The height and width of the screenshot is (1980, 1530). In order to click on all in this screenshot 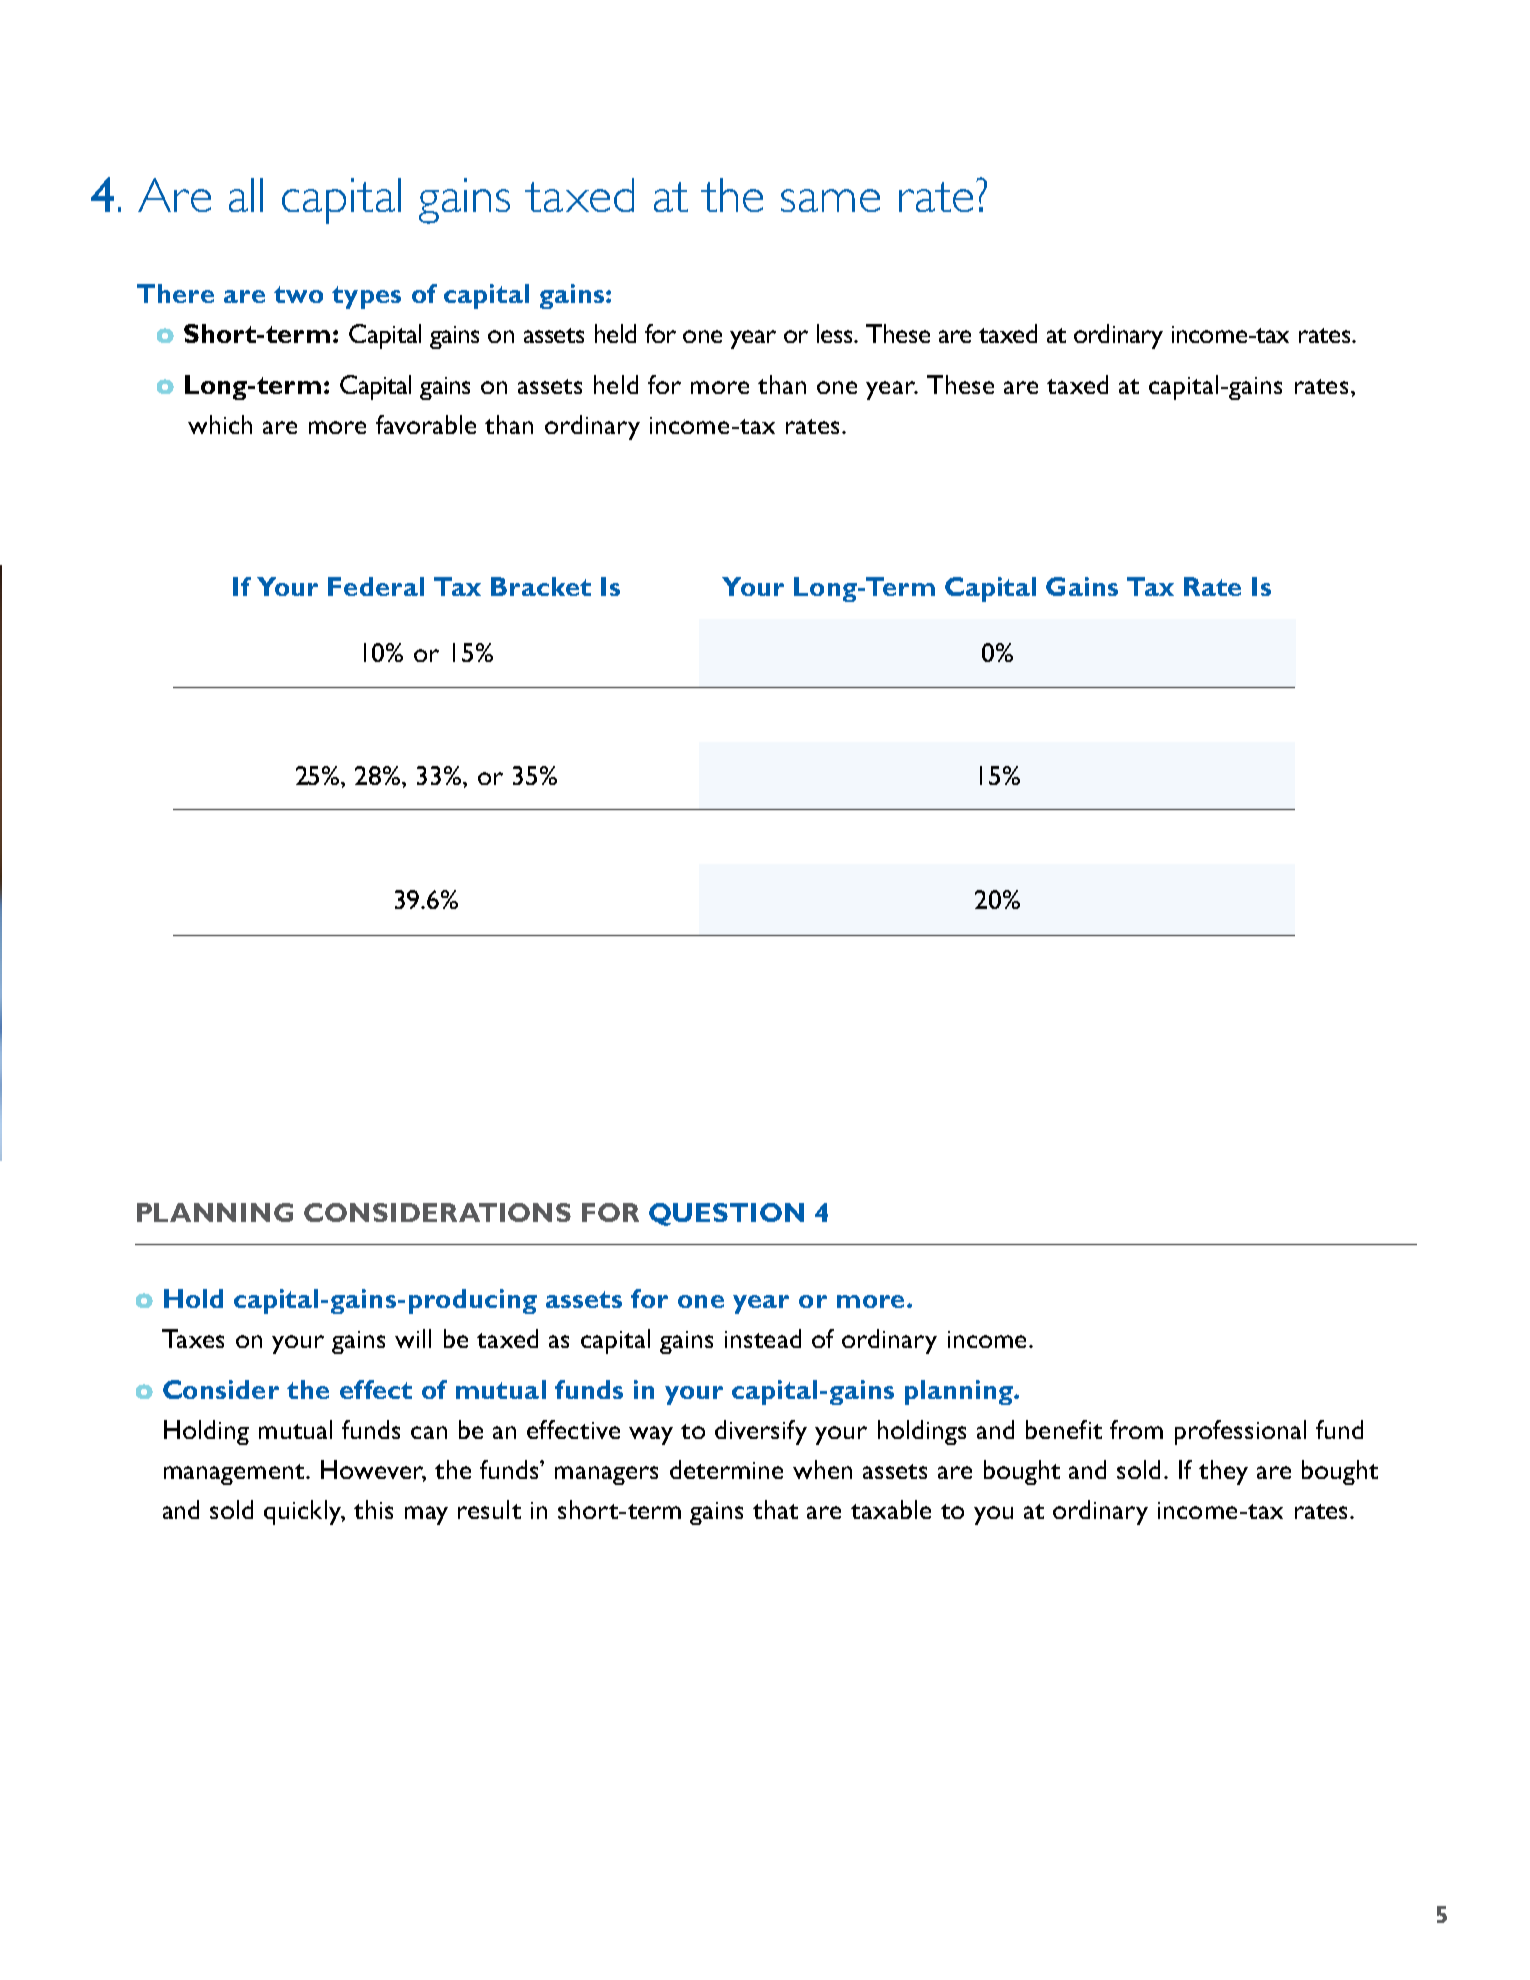, I will do `click(246, 195)`.
